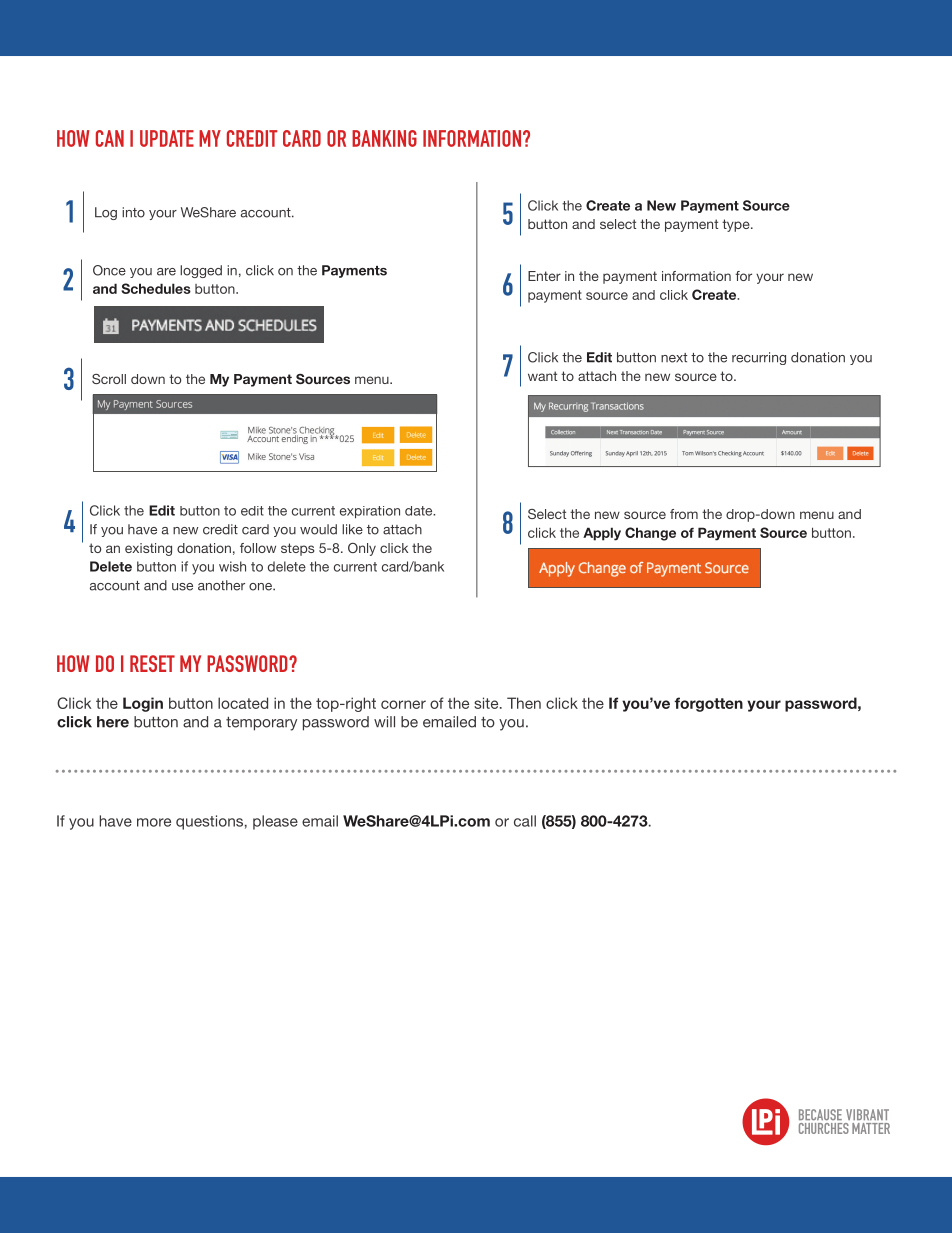  Describe the element at coordinates (156, 288) in the screenshot. I see `Schedules` at that location.
